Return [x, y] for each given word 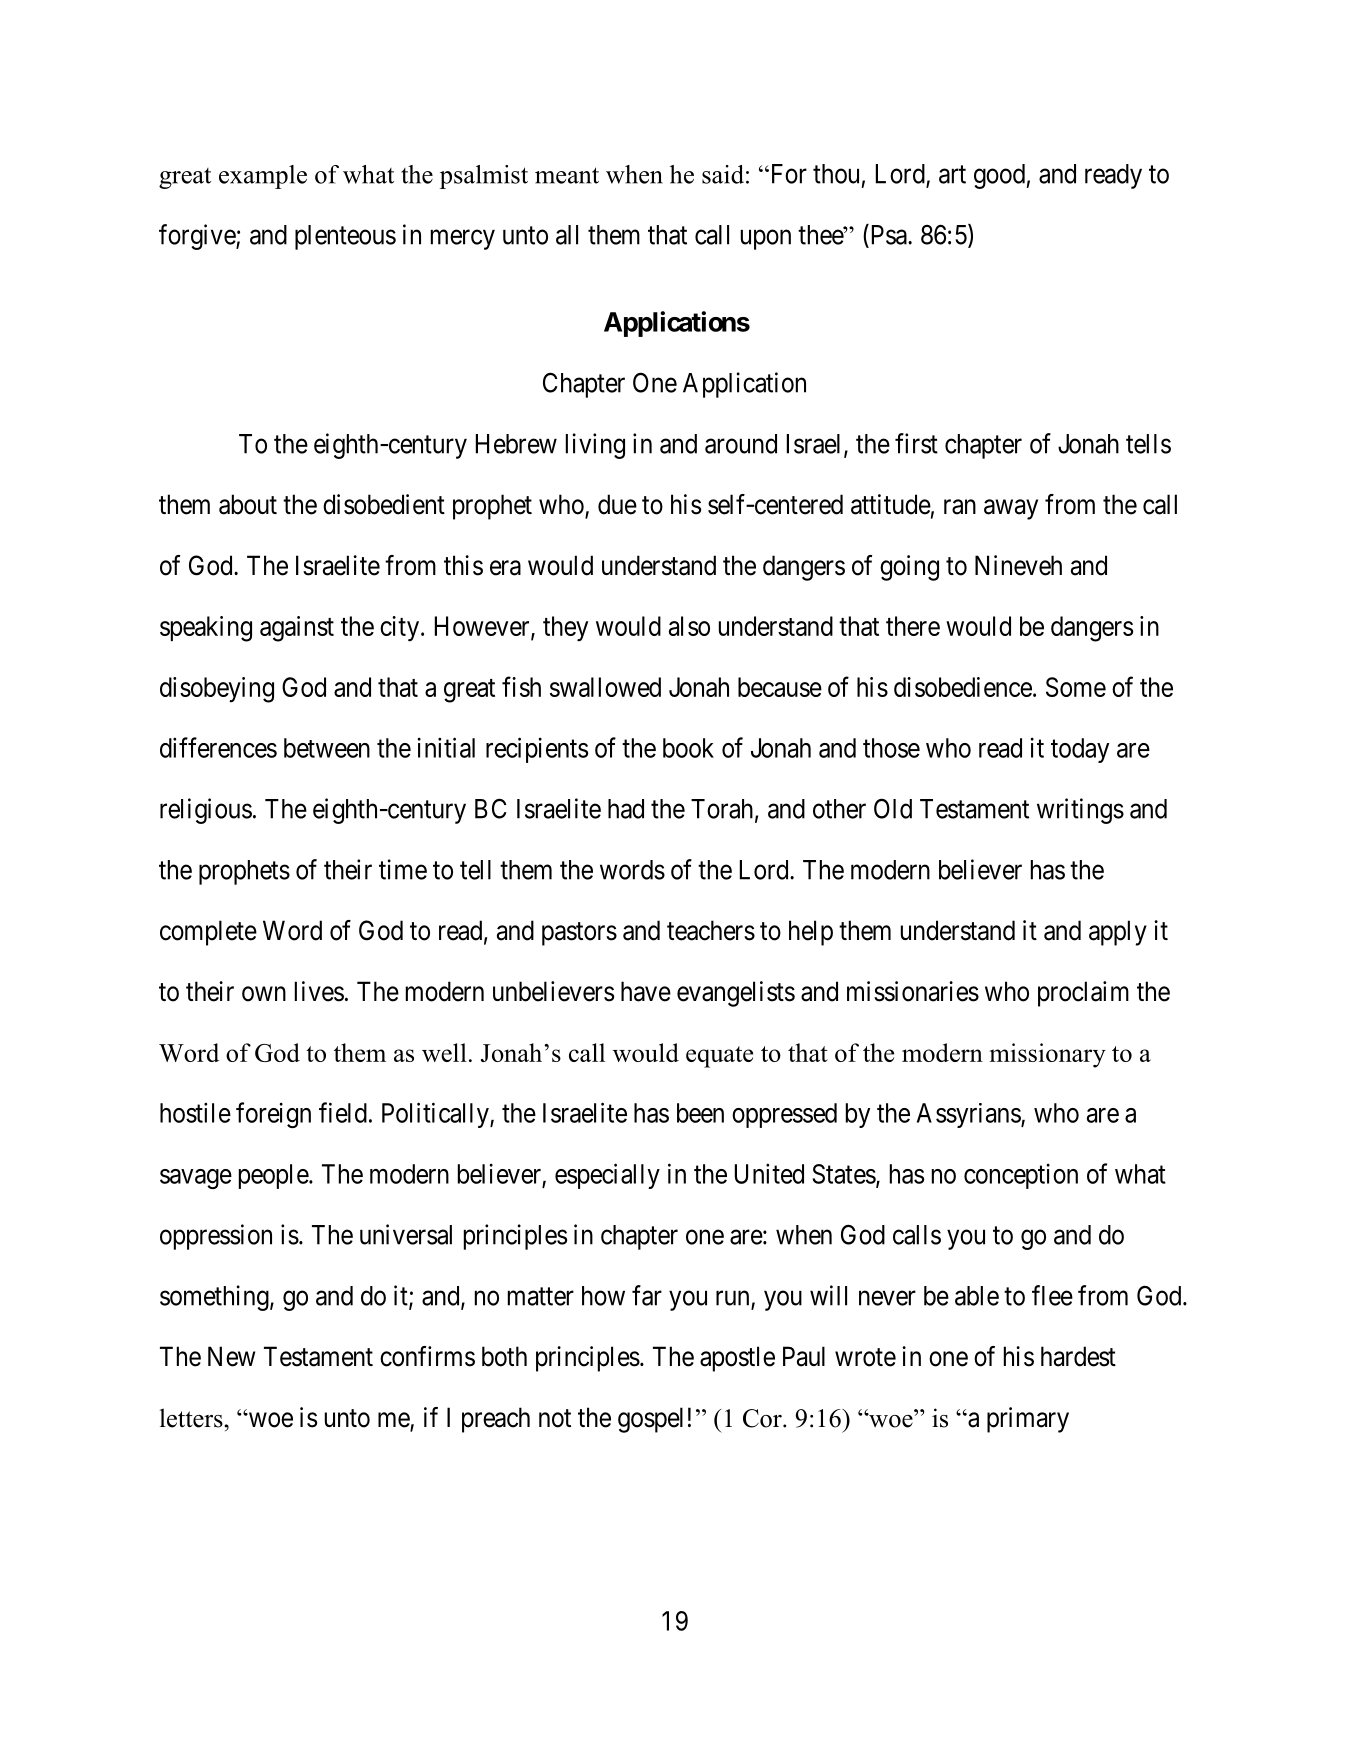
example [263, 177]
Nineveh [1018, 565]
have [646, 991]
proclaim [1083, 994]
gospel [650, 1420]
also [689, 626]
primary [1028, 1420]
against [297, 629]
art [952, 175]
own [264, 994]
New [231, 1356]
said [723, 174]
